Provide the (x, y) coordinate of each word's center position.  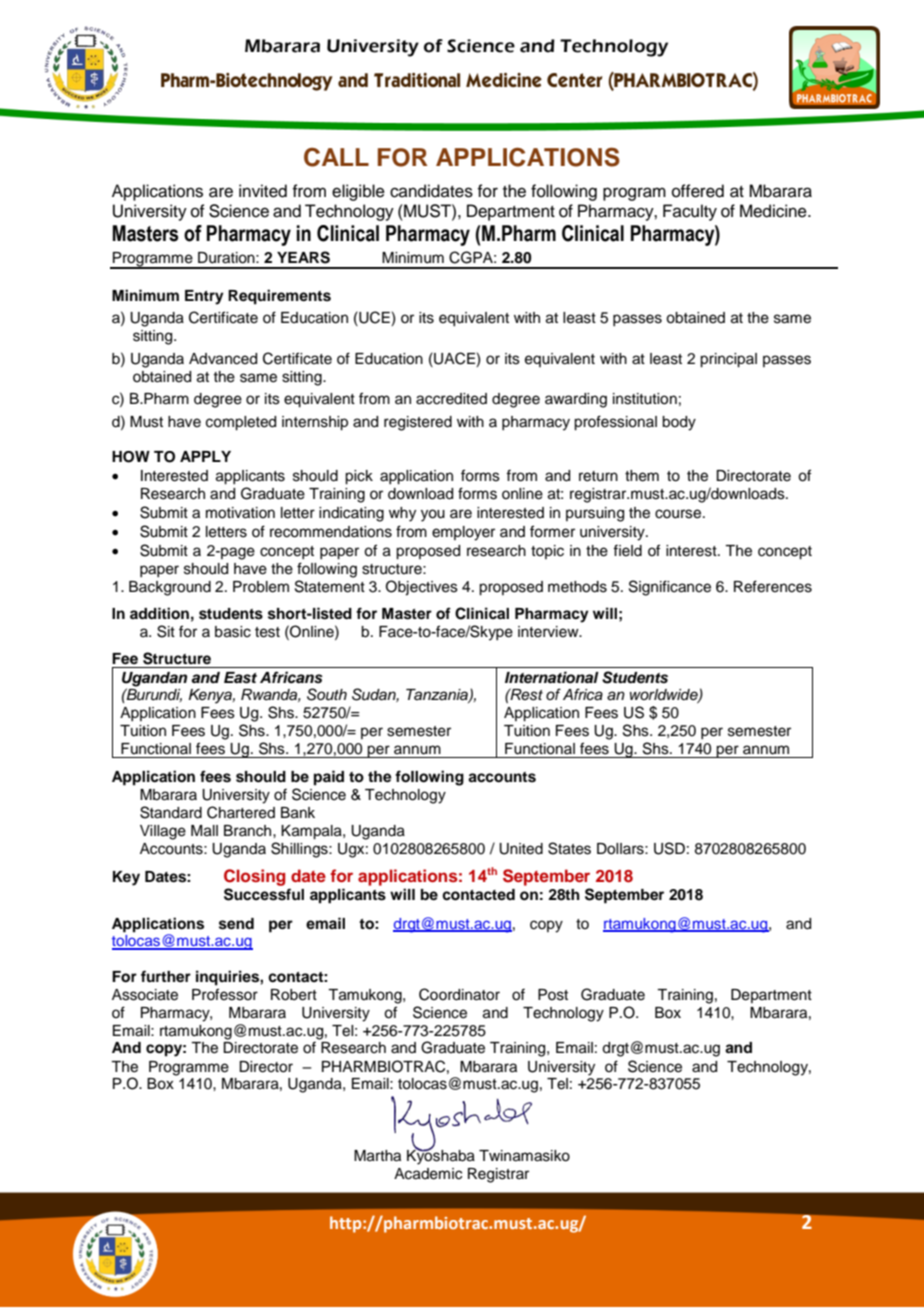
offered (698, 191)
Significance (670, 588)
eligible (358, 192)
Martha (377, 1156)
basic (233, 632)
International (552, 677)
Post (553, 995)
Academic (428, 1174)
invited (263, 191)
